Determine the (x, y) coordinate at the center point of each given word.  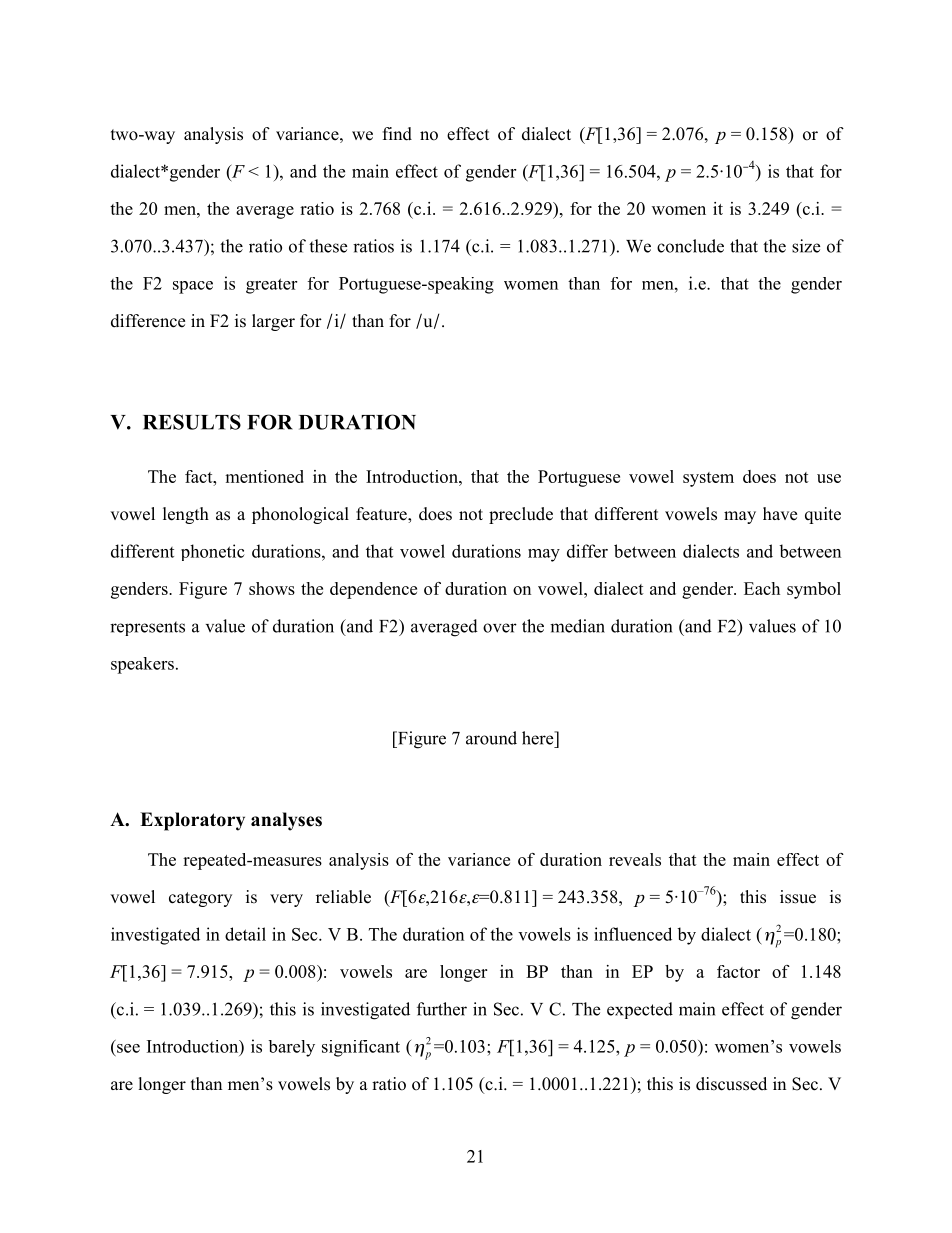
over (500, 628)
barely (291, 1048)
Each (762, 588)
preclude (521, 515)
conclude (690, 246)
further (442, 1009)
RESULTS (192, 422)
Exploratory (192, 821)
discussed (731, 1084)
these (328, 246)
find (397, 134)
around (491, 738)
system (708, 479)
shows (272, 588)
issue (798, 897)
